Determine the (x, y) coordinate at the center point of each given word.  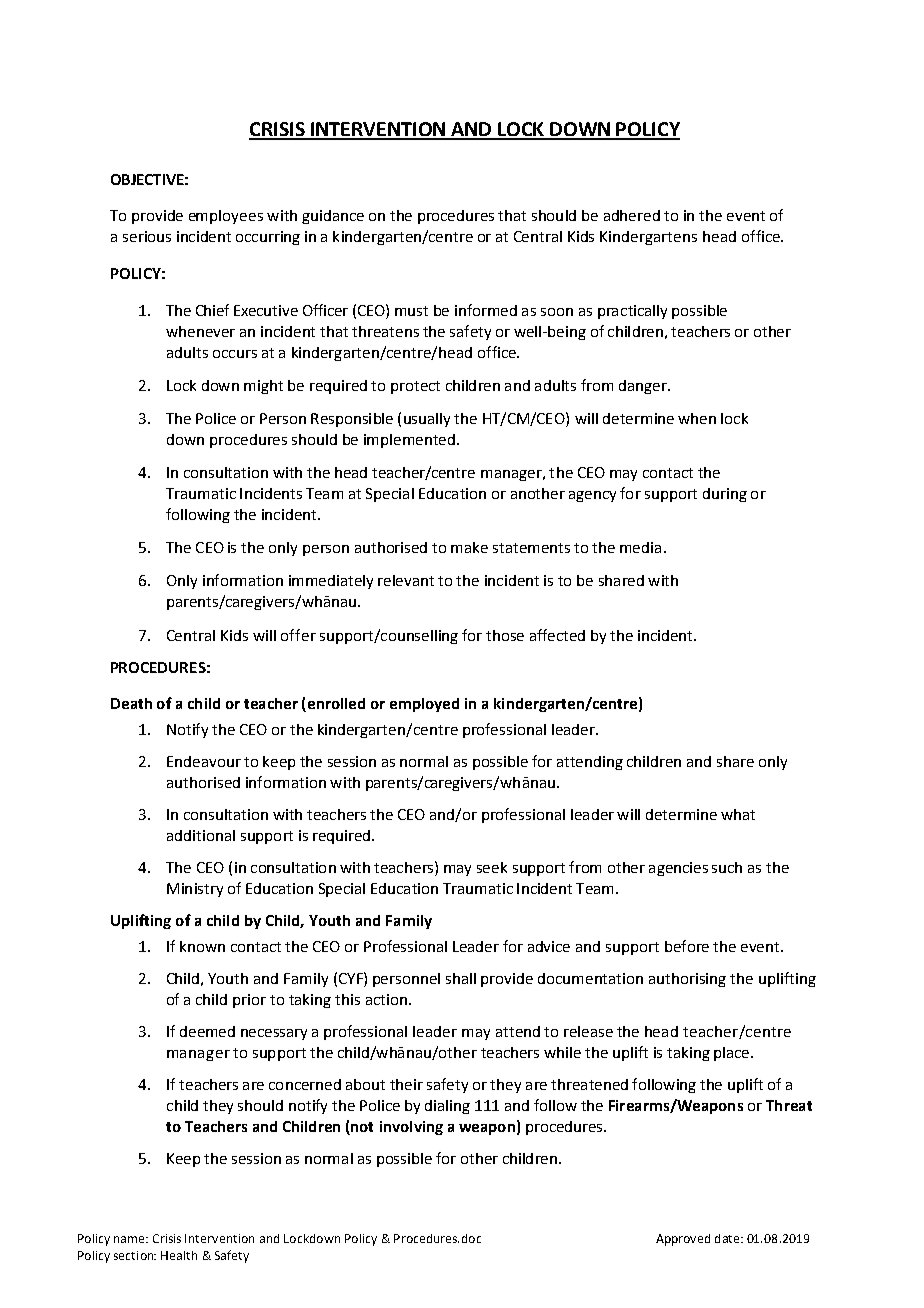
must (411, 311)
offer (298, 635)
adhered (632, 215)
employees (226, 217)
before (687, 946)
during (725, 495)
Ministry (195, 890)
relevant (406, 580)
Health (179, 1255)
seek (492, 867)
